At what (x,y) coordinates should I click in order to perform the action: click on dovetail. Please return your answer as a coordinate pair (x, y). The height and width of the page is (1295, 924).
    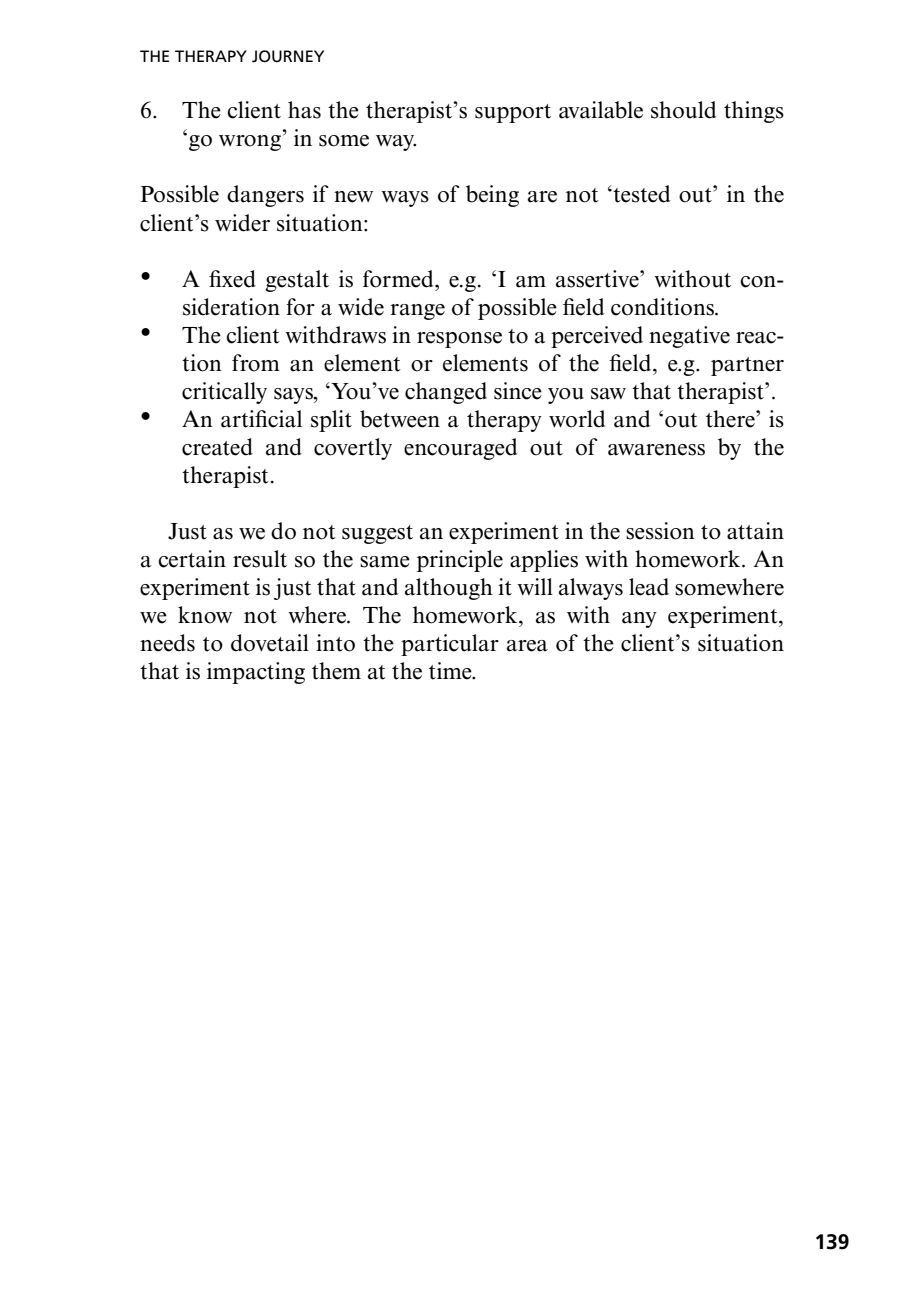
    Looking at the image, I should click on (270, 643).
